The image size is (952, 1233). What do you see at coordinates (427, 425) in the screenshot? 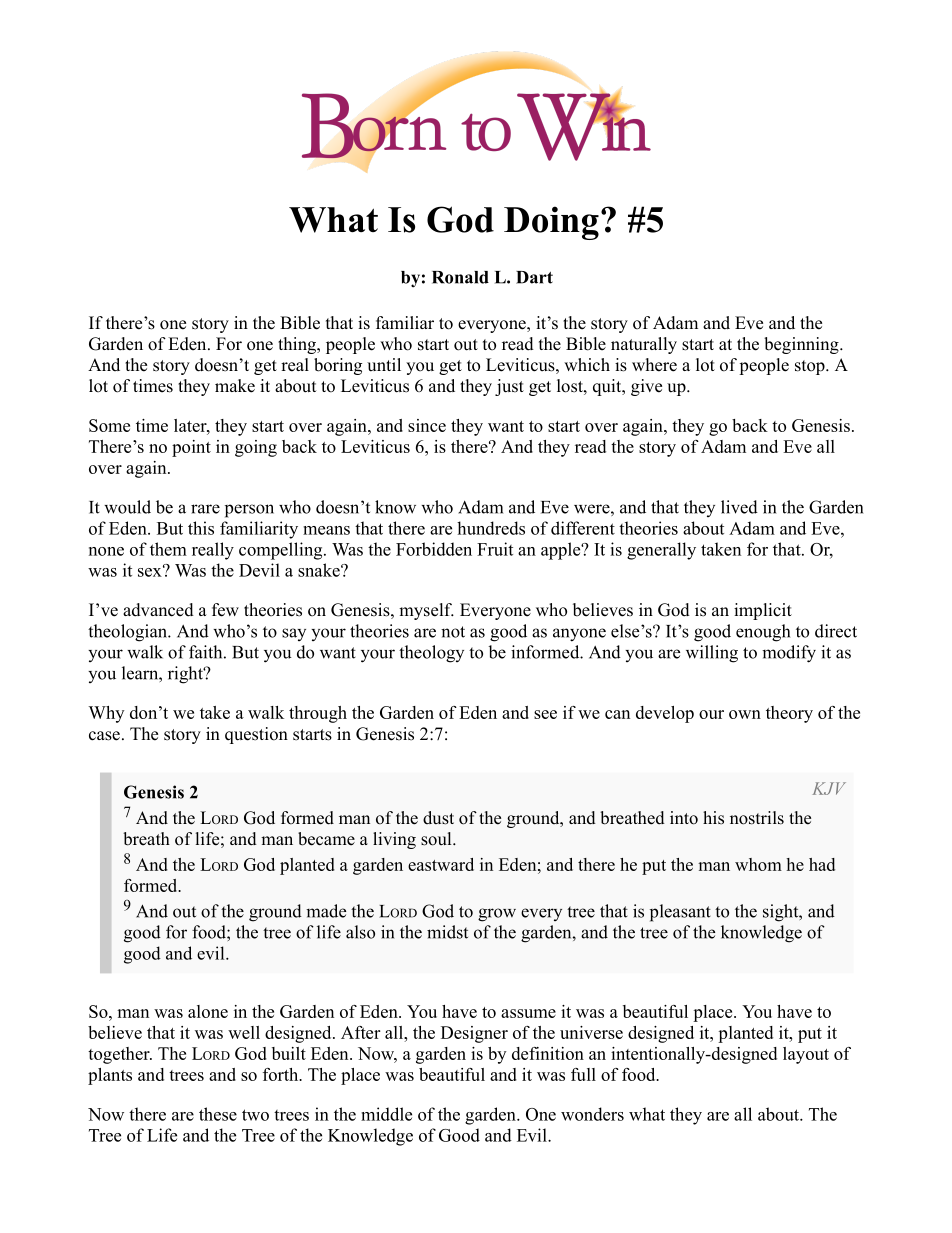
I see `since` at bounding box center [427, 425].
